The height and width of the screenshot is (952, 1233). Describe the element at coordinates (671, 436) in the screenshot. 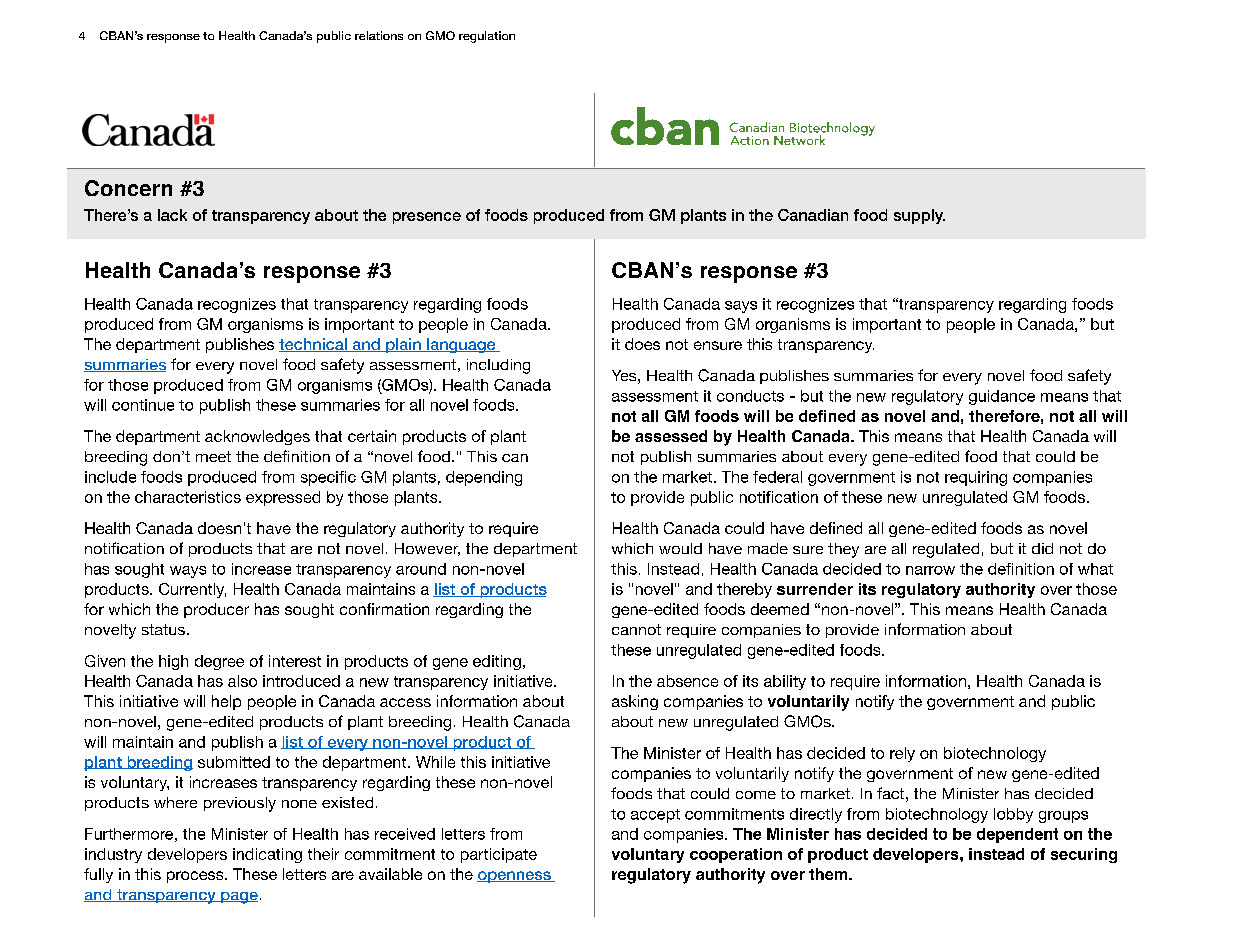

I see `assessed` at that location.
